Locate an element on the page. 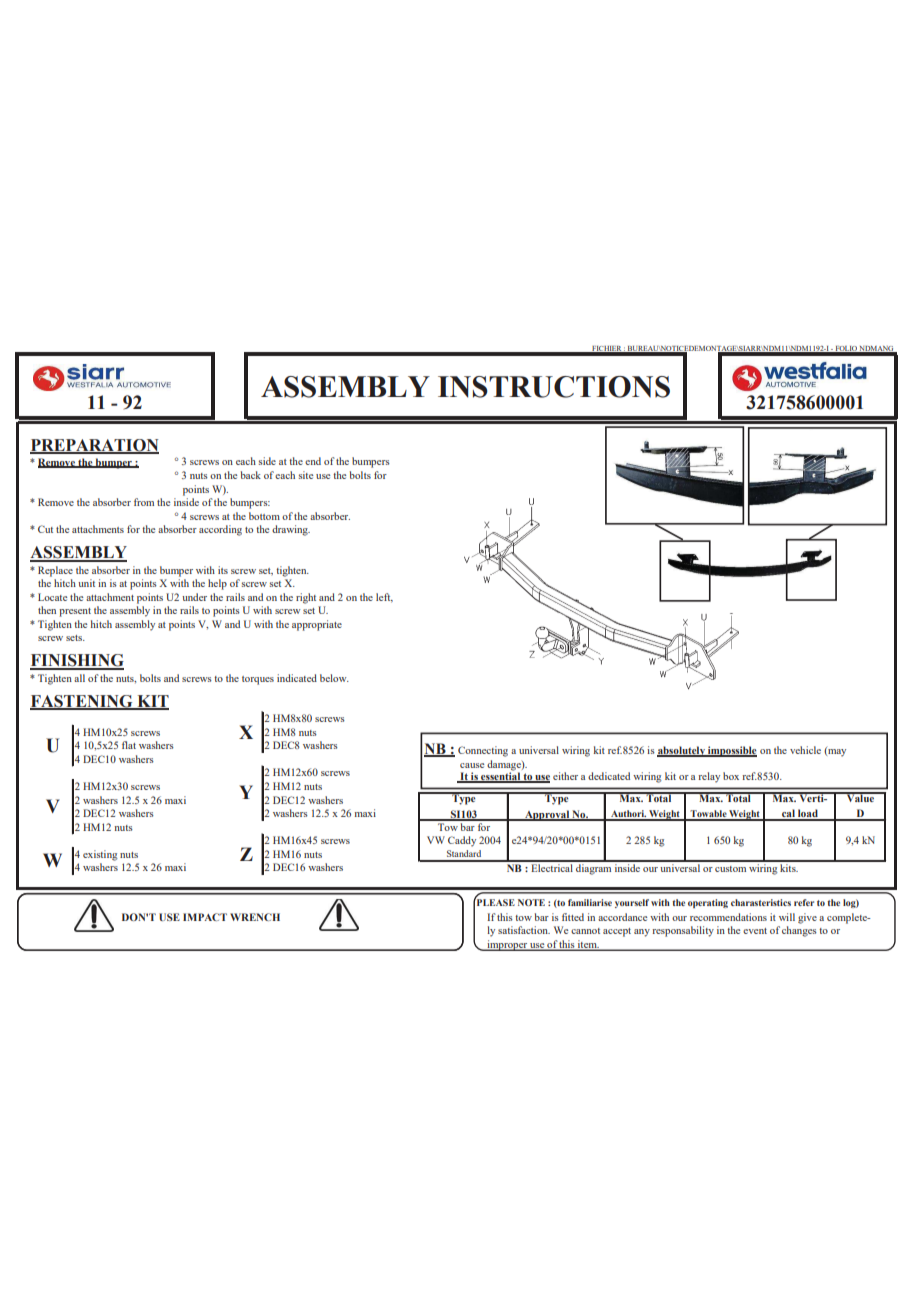  below is located at coordinates (334, 678).
